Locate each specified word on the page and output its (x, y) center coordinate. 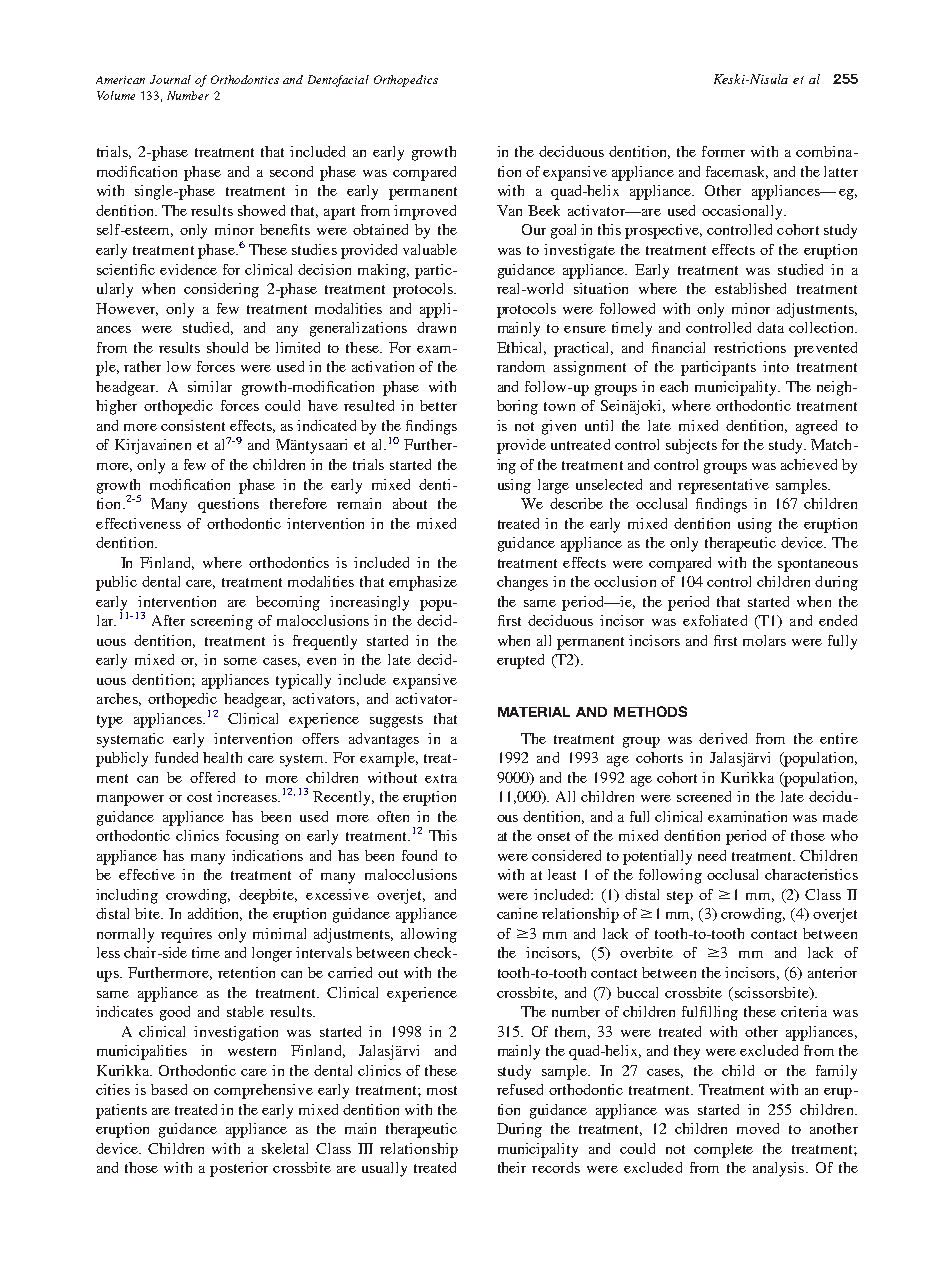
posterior (239, 1169)
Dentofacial (338, 81)
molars (764, 640)
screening (222, 622)
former (723, 151)
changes (522, 583)
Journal (170, 79)
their (512, 1167)
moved (758, 1128)
